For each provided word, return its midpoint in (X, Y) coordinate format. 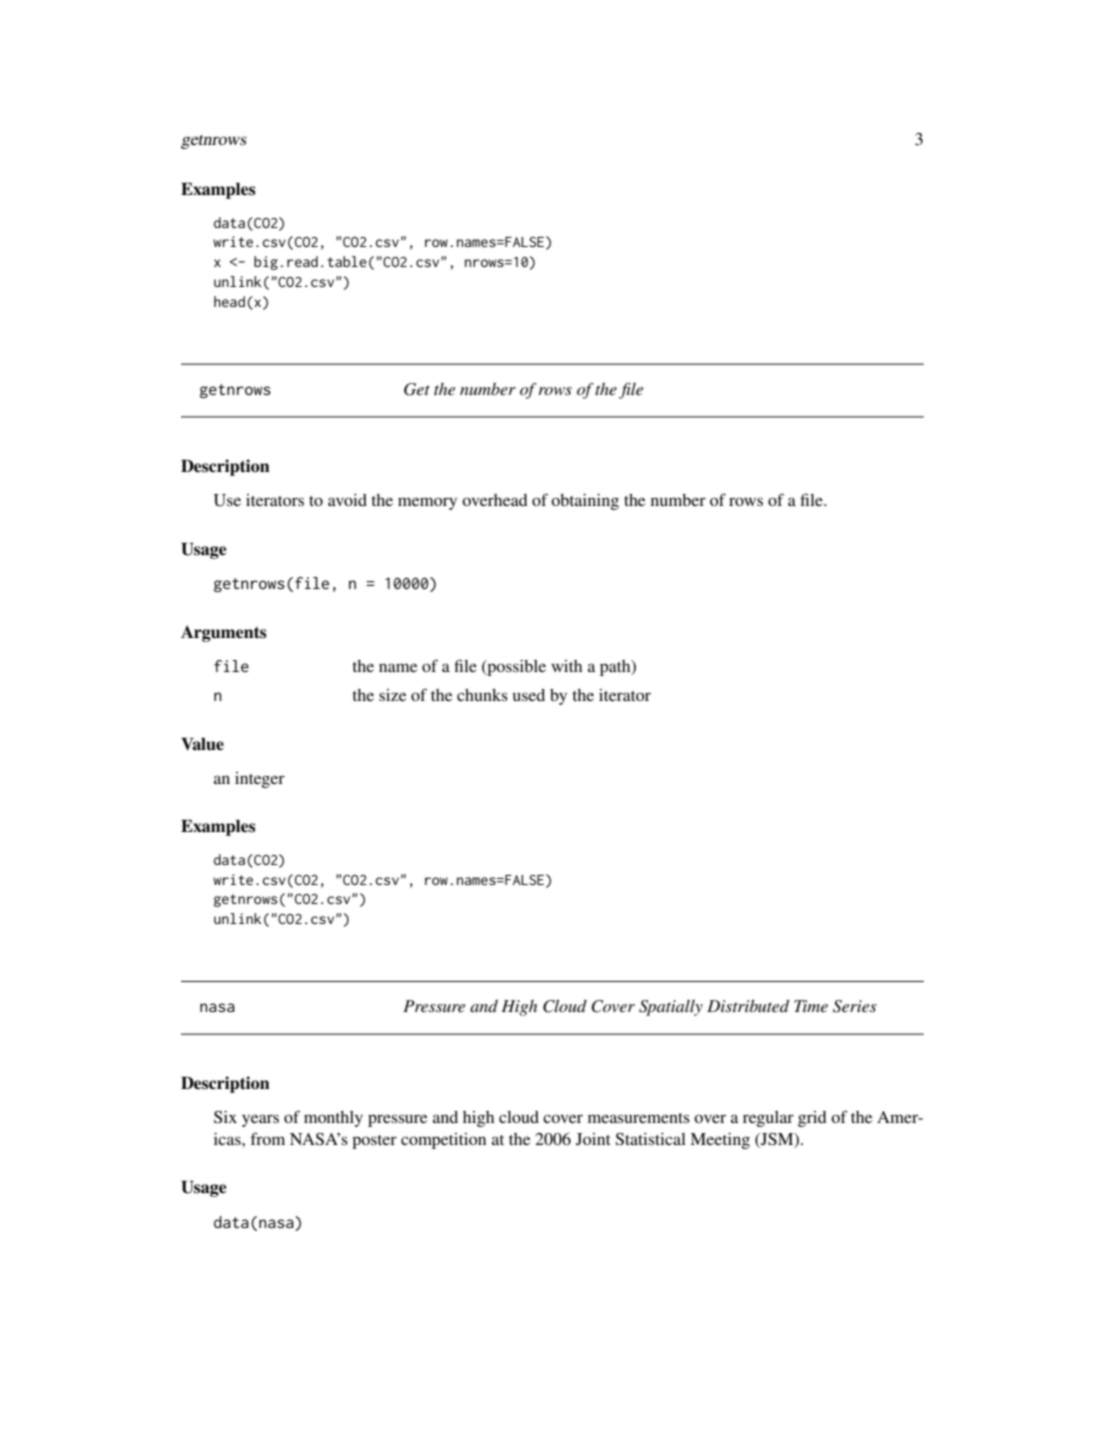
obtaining (585, 502)
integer (260, 780)
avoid (347, 500)
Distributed (748, 1006)
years (260, 1120)
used (529, 695)
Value (202, 744)
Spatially (671, 1008)
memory (427, 503)
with (566, 666)
